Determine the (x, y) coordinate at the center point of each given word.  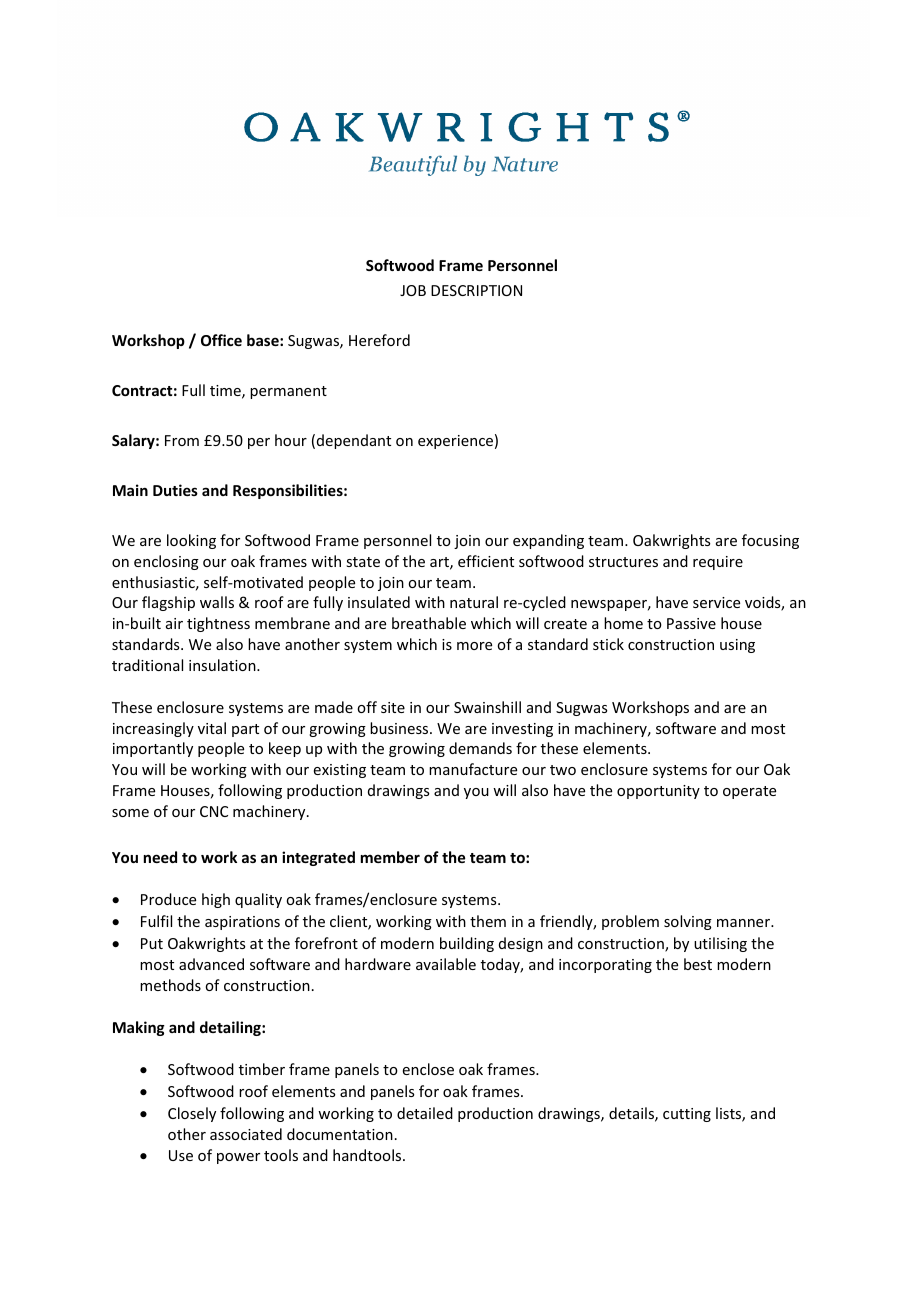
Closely (192, 1114)
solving (688, 922)
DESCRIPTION (476, 290)
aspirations (242, 923)
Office (221, 340)
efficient (486, 561)
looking (191, 541)
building (467, 944)
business (400, 728)
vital (212, 728)
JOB (413, 290)
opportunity (658, 792)
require (718, 563)
